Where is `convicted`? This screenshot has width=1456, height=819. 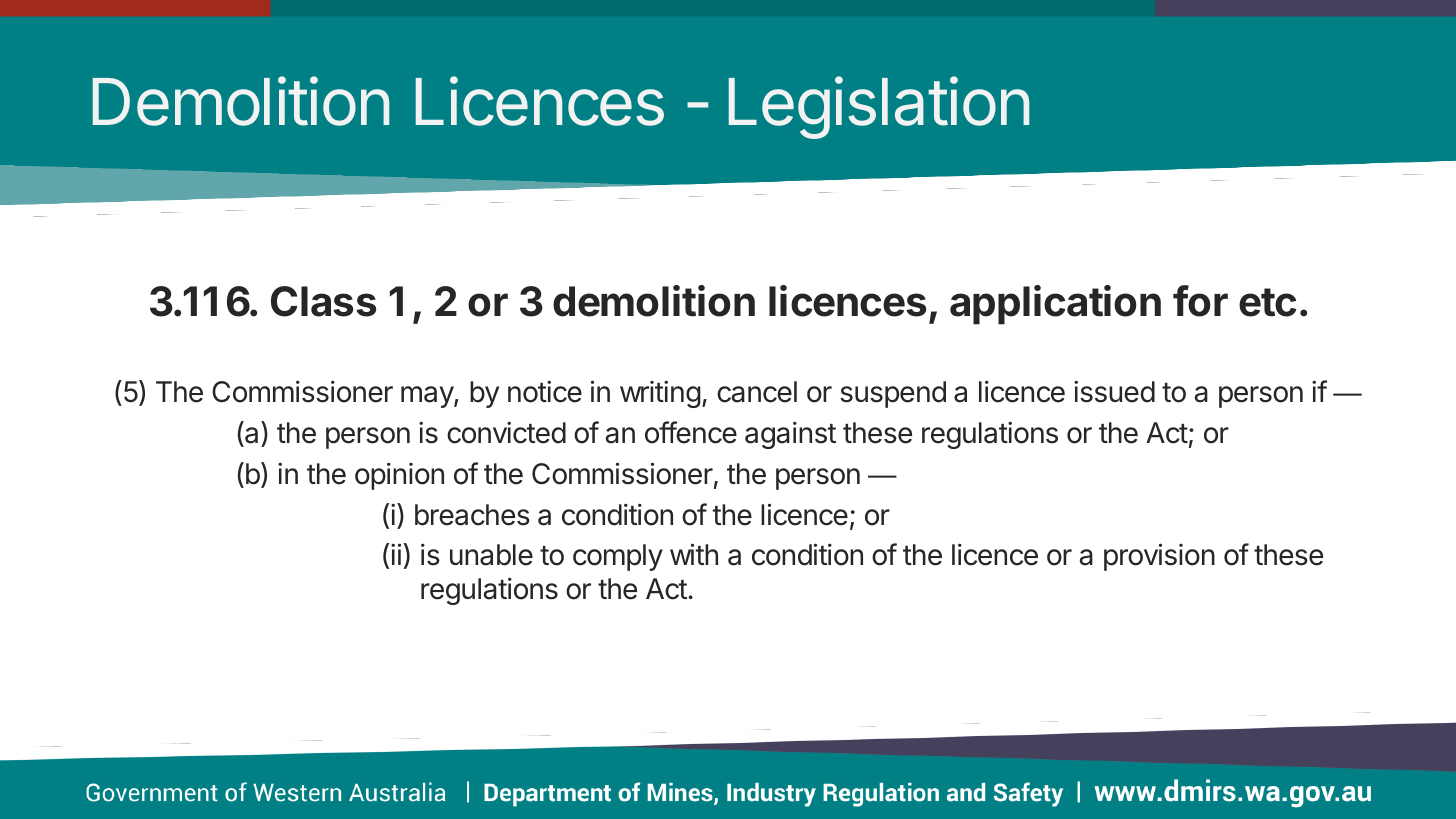
convicted is located at coordinates (506, 433).
